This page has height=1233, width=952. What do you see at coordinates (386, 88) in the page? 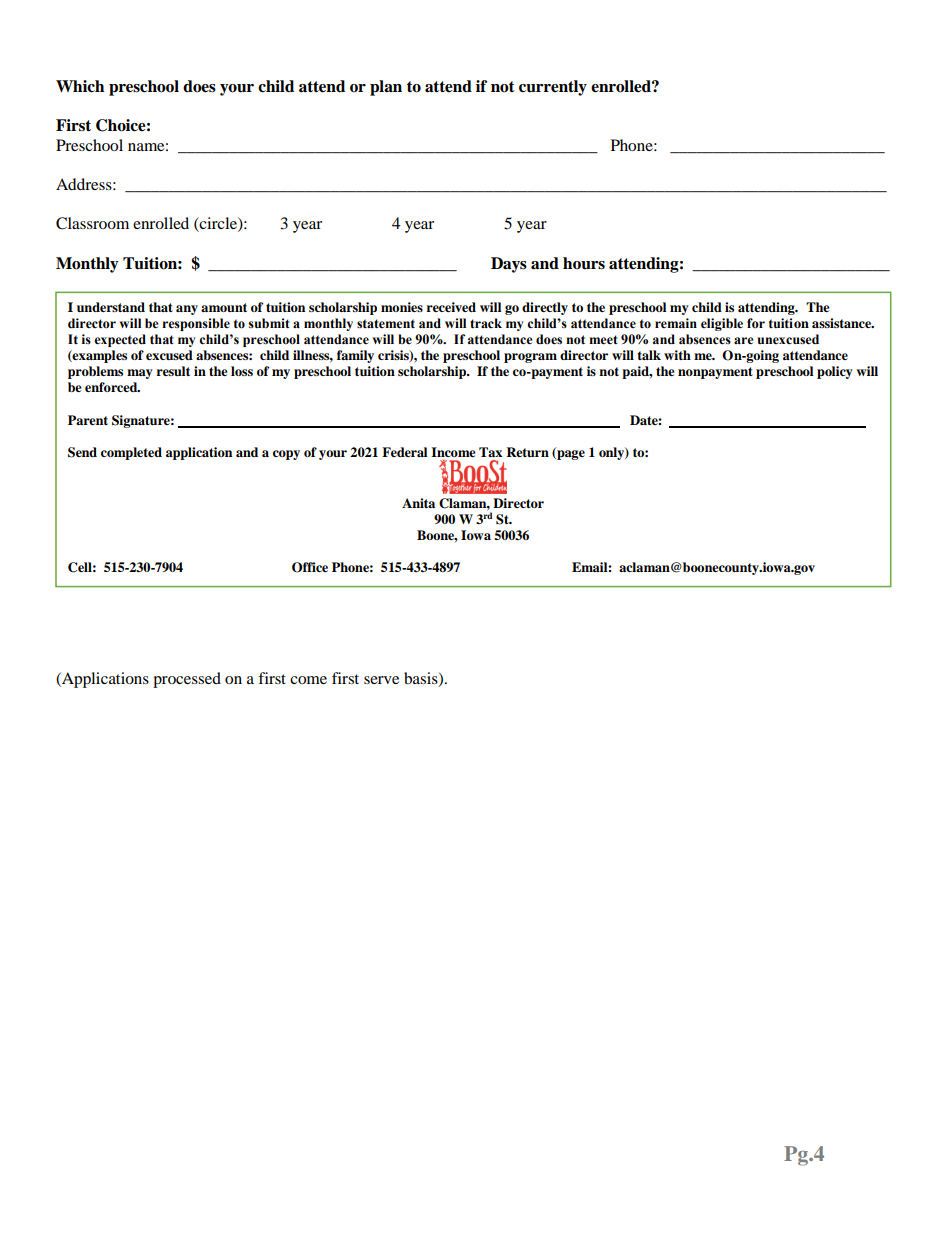
I see `plan` at bounding box center [386, 88].
